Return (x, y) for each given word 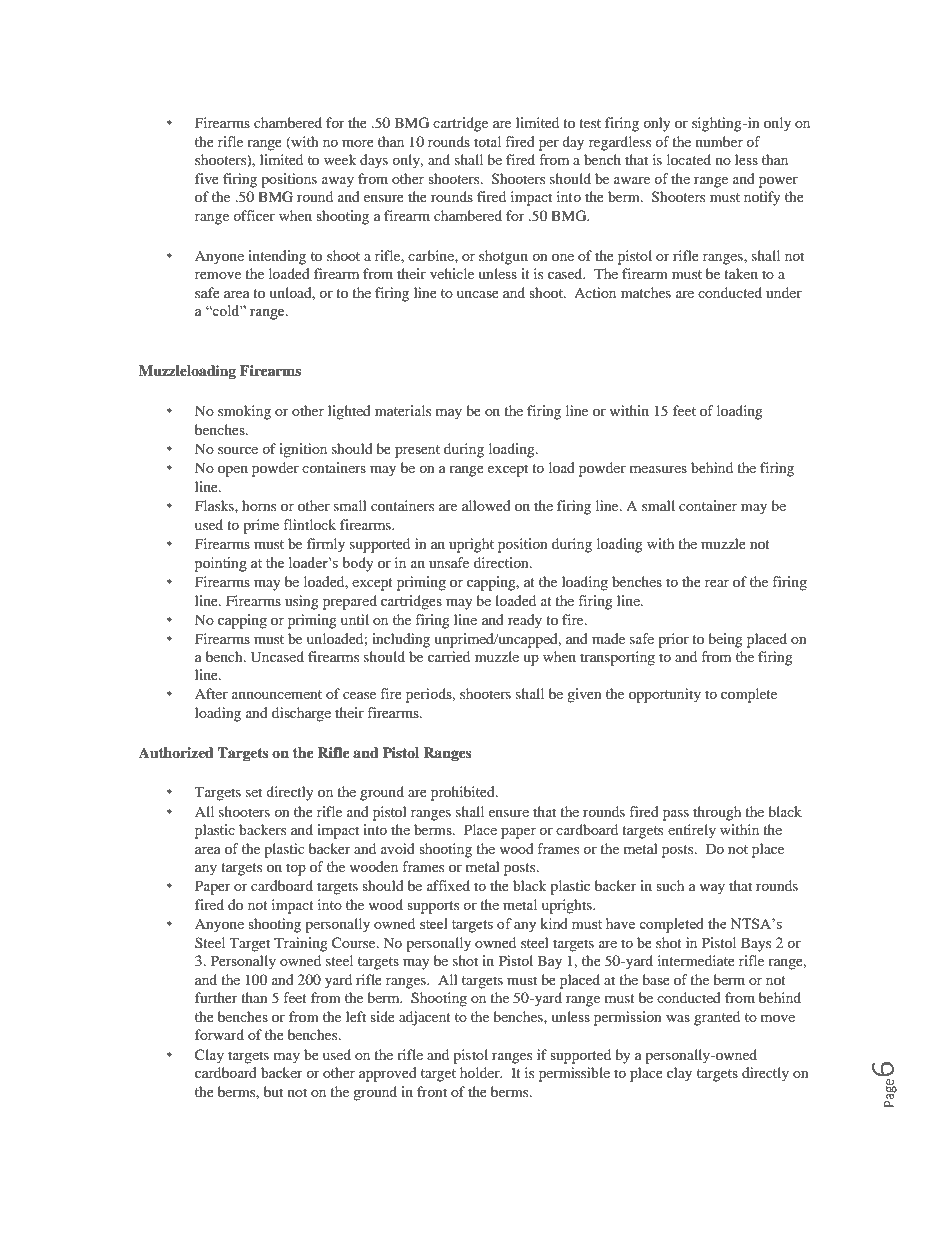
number (719, 141)
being (725, 640)
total (487, 141)
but (273, 1091)
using (302, 602)
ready (525, 621)
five (207, 178)
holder (481, 1072)
